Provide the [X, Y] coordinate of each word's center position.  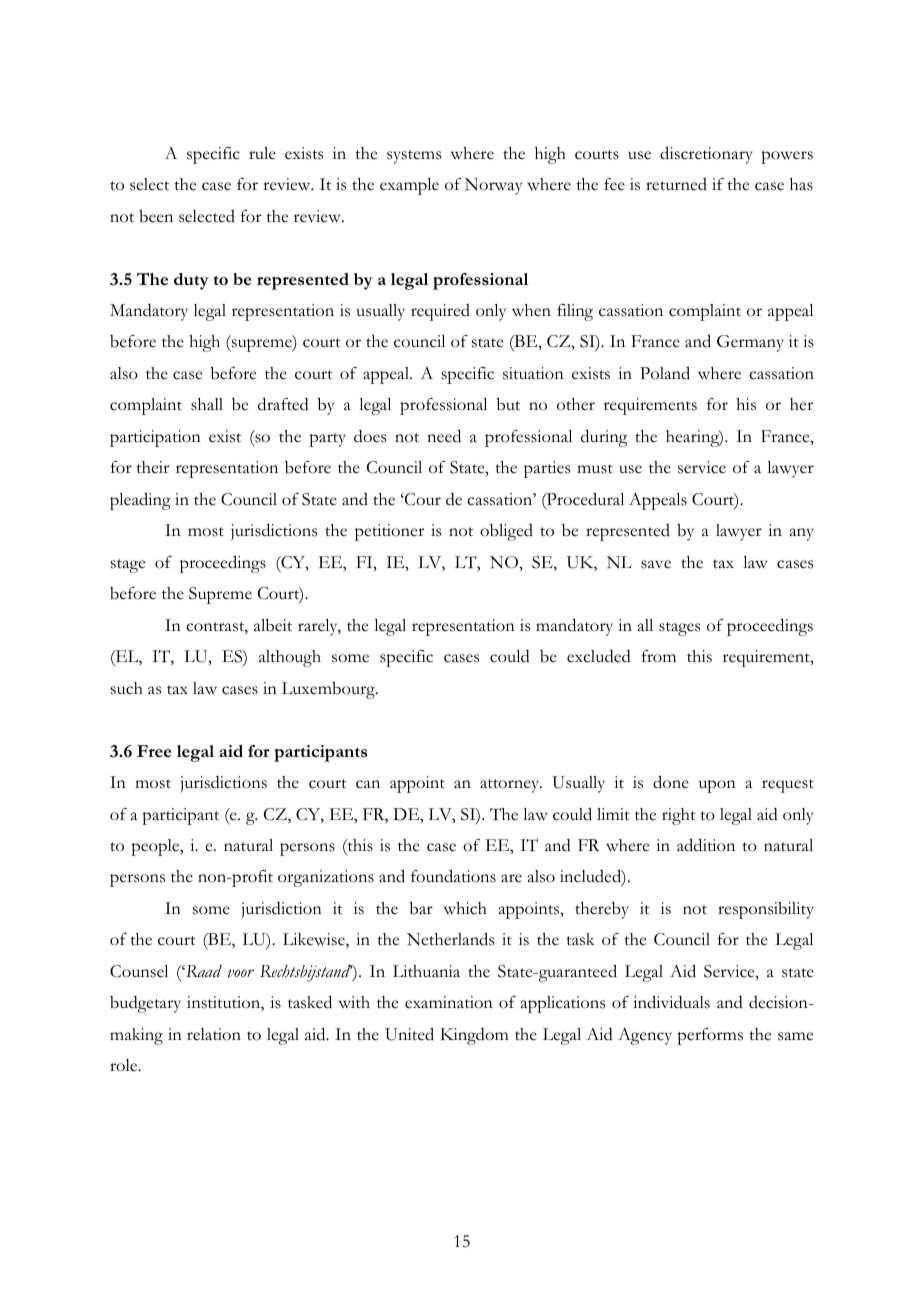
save [656, 564]
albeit [273, 625]
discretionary [706, 155]
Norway [493, 186]
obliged [506, 532]
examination [449, 1002]
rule [262, 153]
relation [214, 1034]
